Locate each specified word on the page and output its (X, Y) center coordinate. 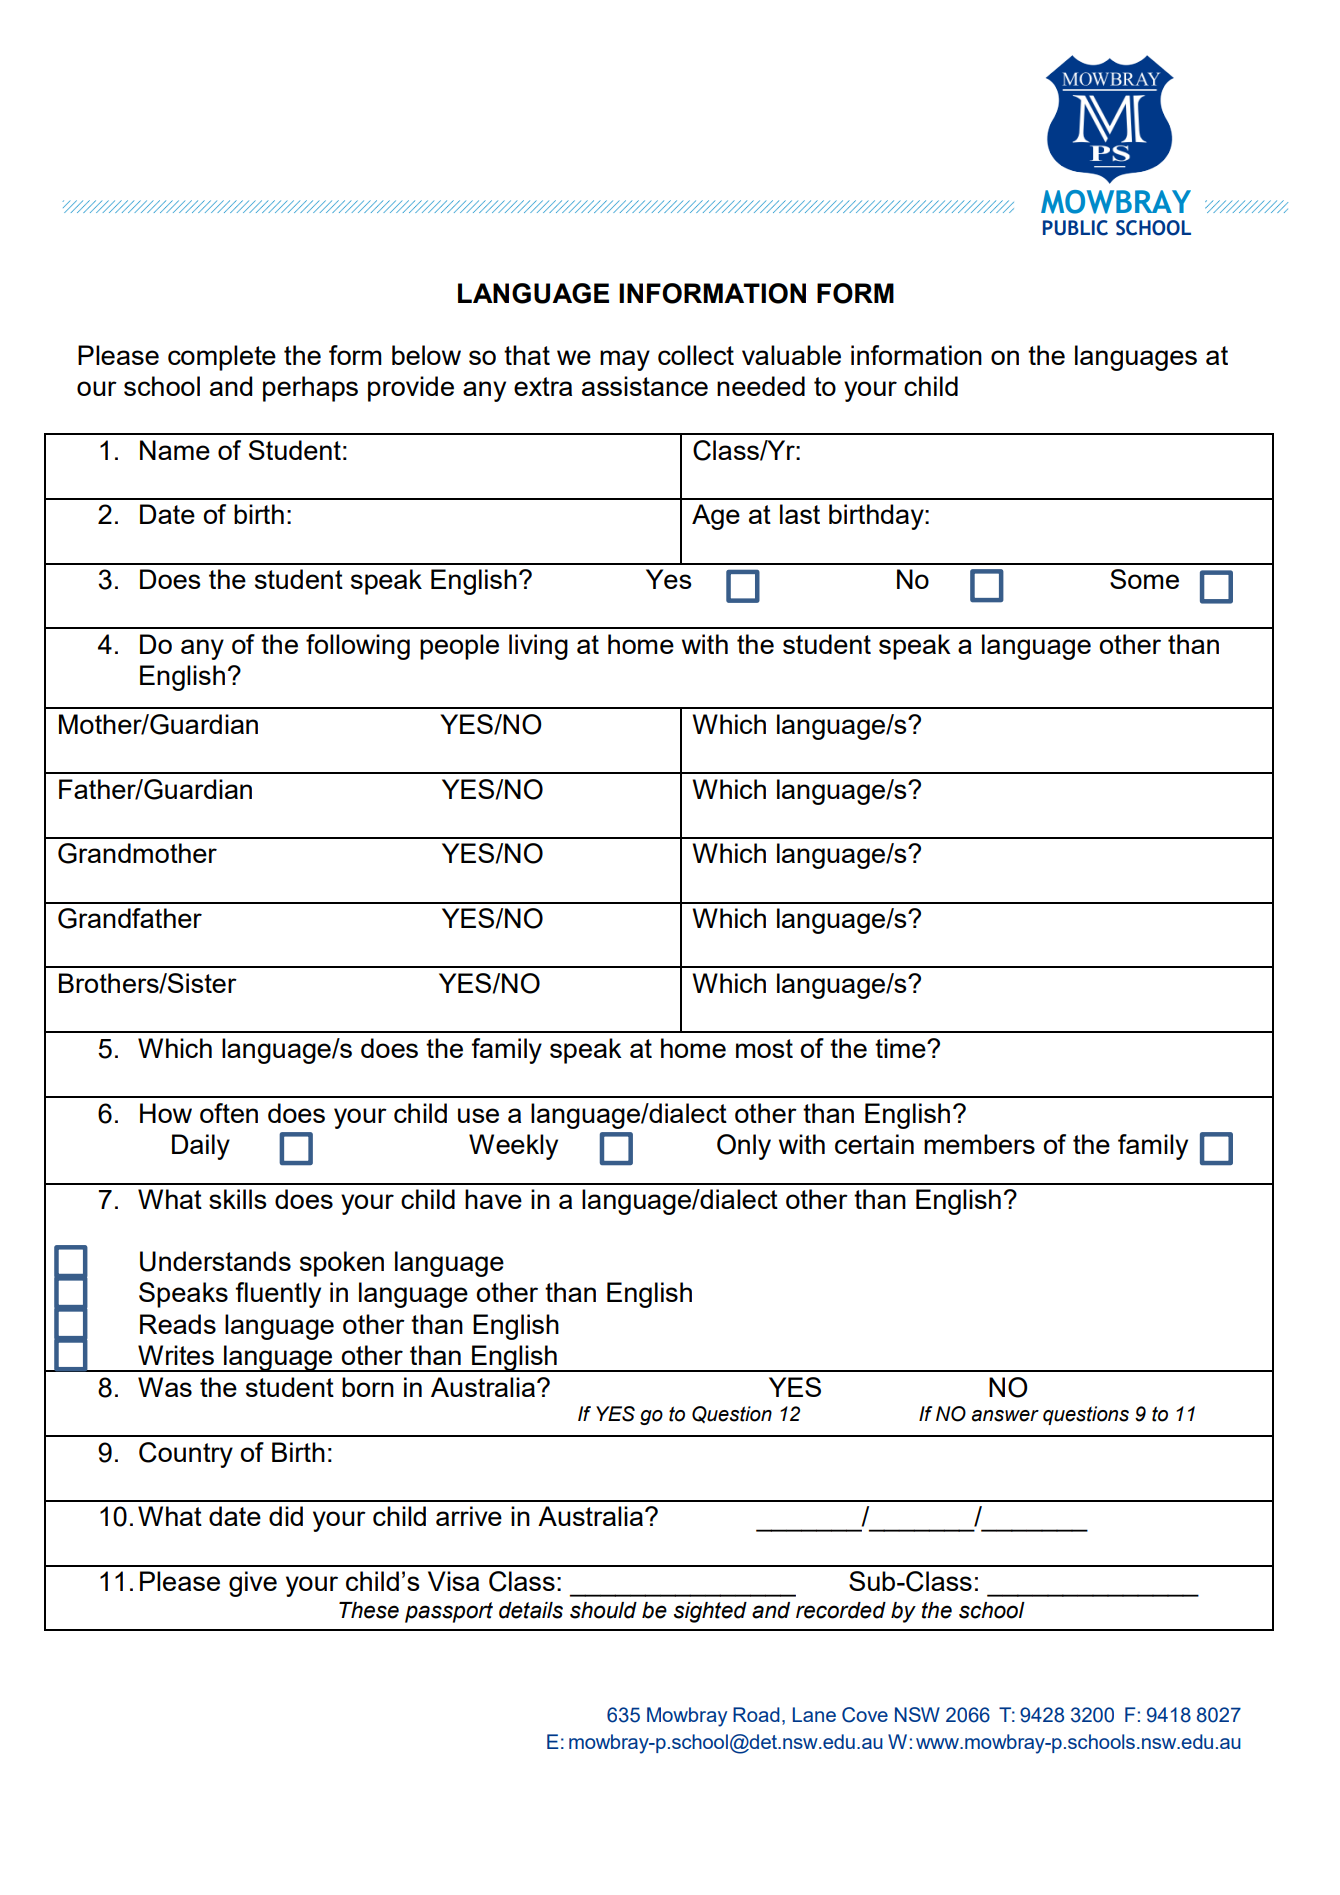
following (358, 647)
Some (1144, 579)
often (229, 1113)
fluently (278, 1295)
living (538, 647)
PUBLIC (1075, 228)
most (764, 1048)
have (493, 1199)
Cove (865, 1715)
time (901, 1048)
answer (1005, 1416)
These (369, 1610)
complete (222, 358)
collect (696, 355)
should (603, 1610)
